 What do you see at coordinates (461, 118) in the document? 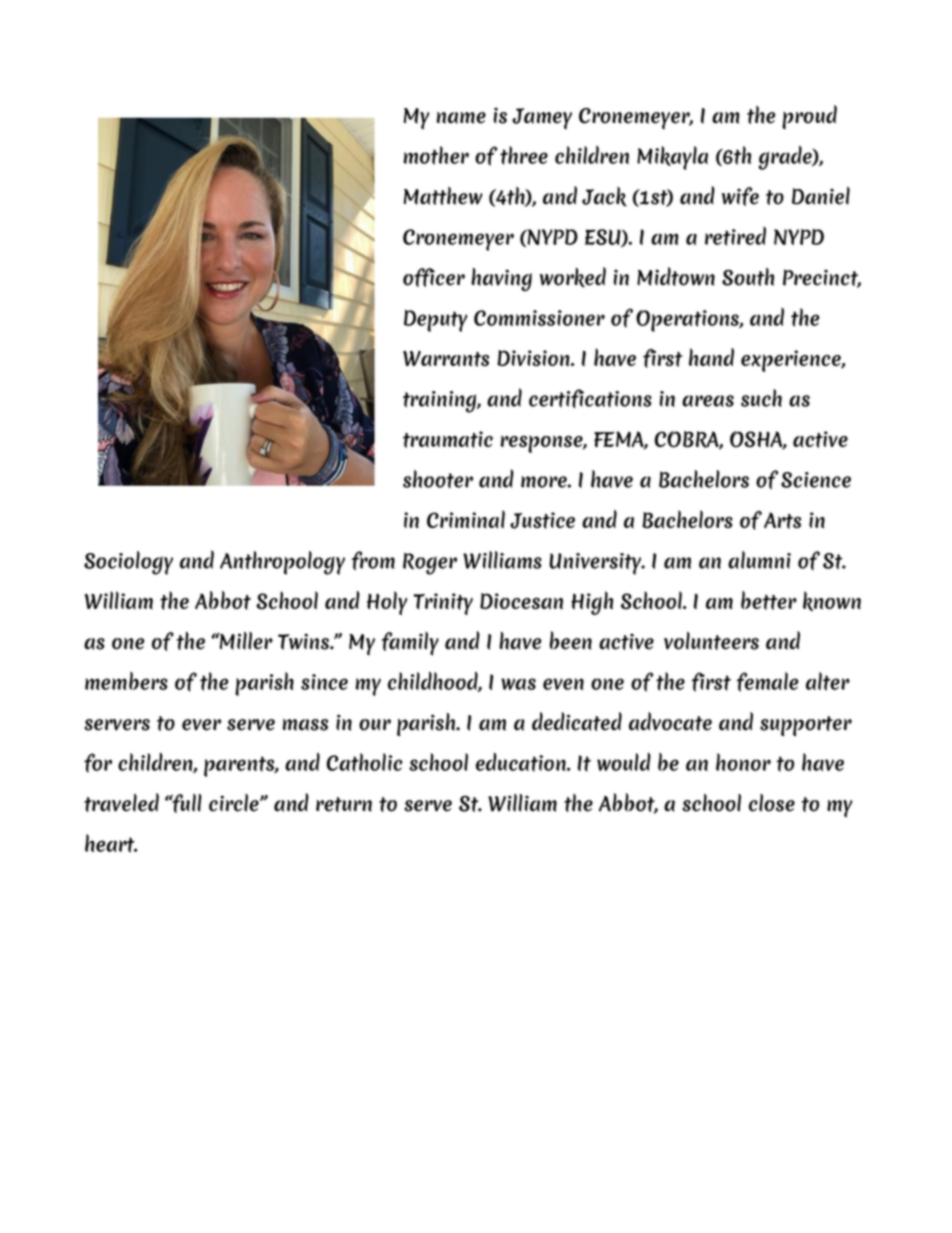
I see `name` at bounding box center [461, 118].
